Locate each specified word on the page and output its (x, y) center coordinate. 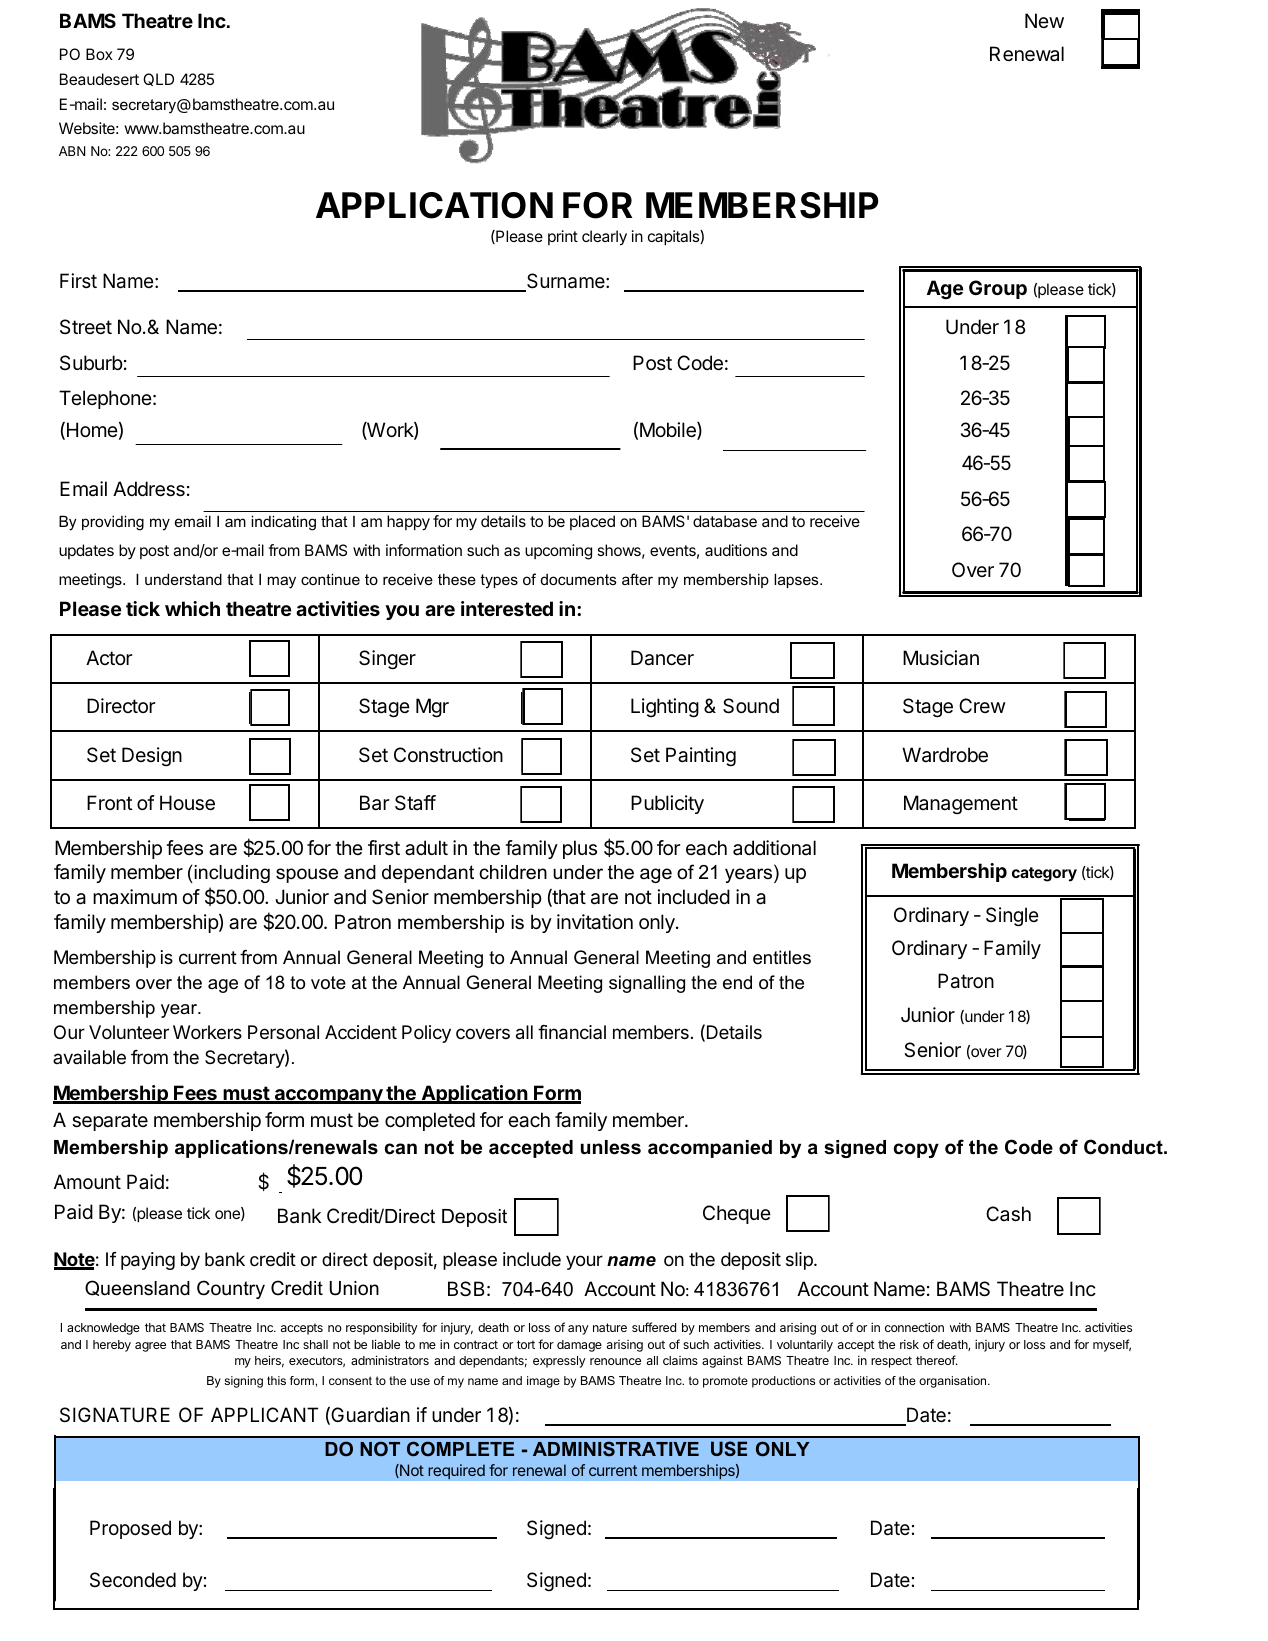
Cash (1008, 1214)
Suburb (91, 362)
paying (148, 1261)
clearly (604, 238)
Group (998, 289)
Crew (982, 705)
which (192, 608)
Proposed (130, 1529)
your (584, 1262)
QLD (158, 79)
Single (1012, 917)
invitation (595, 922)
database (725, 521)
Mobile (669, 431)
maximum (135, 896)
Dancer (662, 658)
